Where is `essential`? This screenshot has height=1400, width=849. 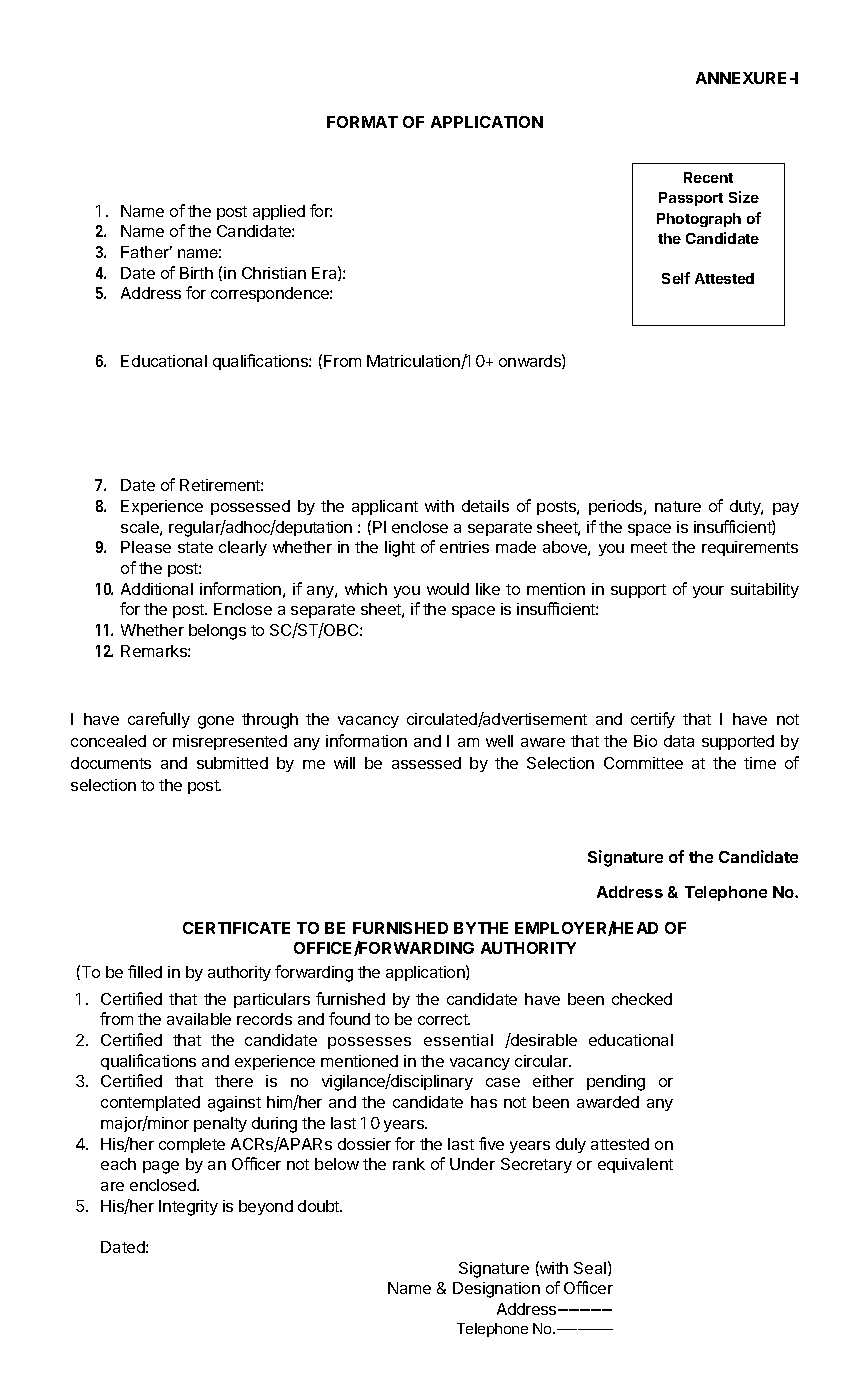
essential is located at coordinates (458, 1040).
